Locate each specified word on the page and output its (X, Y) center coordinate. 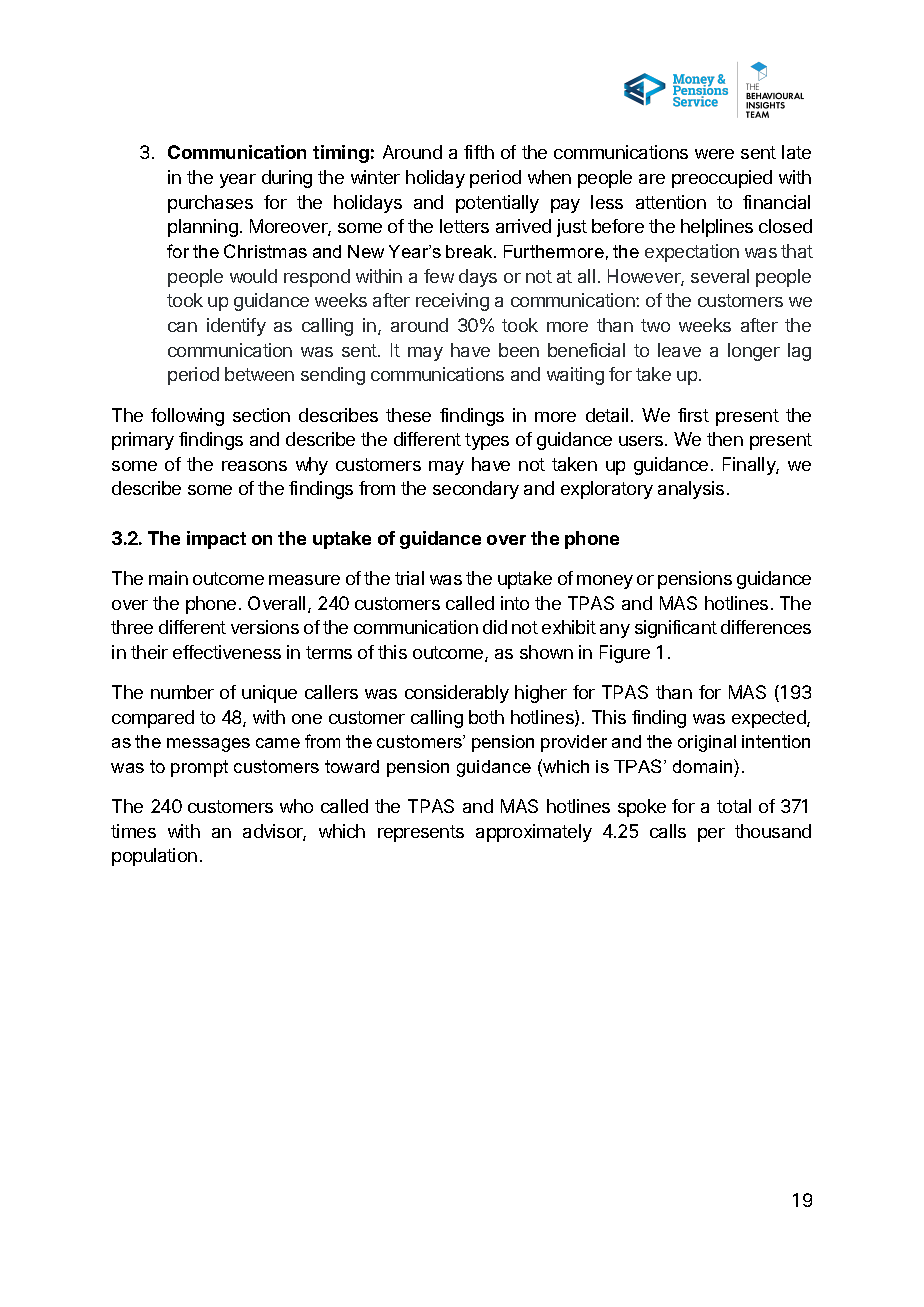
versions (265, 627)
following (187, 417)
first (693, 415)
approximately (534, 833)
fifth (479, 152)
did (495, 627)
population (154, 857)
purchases (210, 204)
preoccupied (722, 179)
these (408, 415)
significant (676, 629)
